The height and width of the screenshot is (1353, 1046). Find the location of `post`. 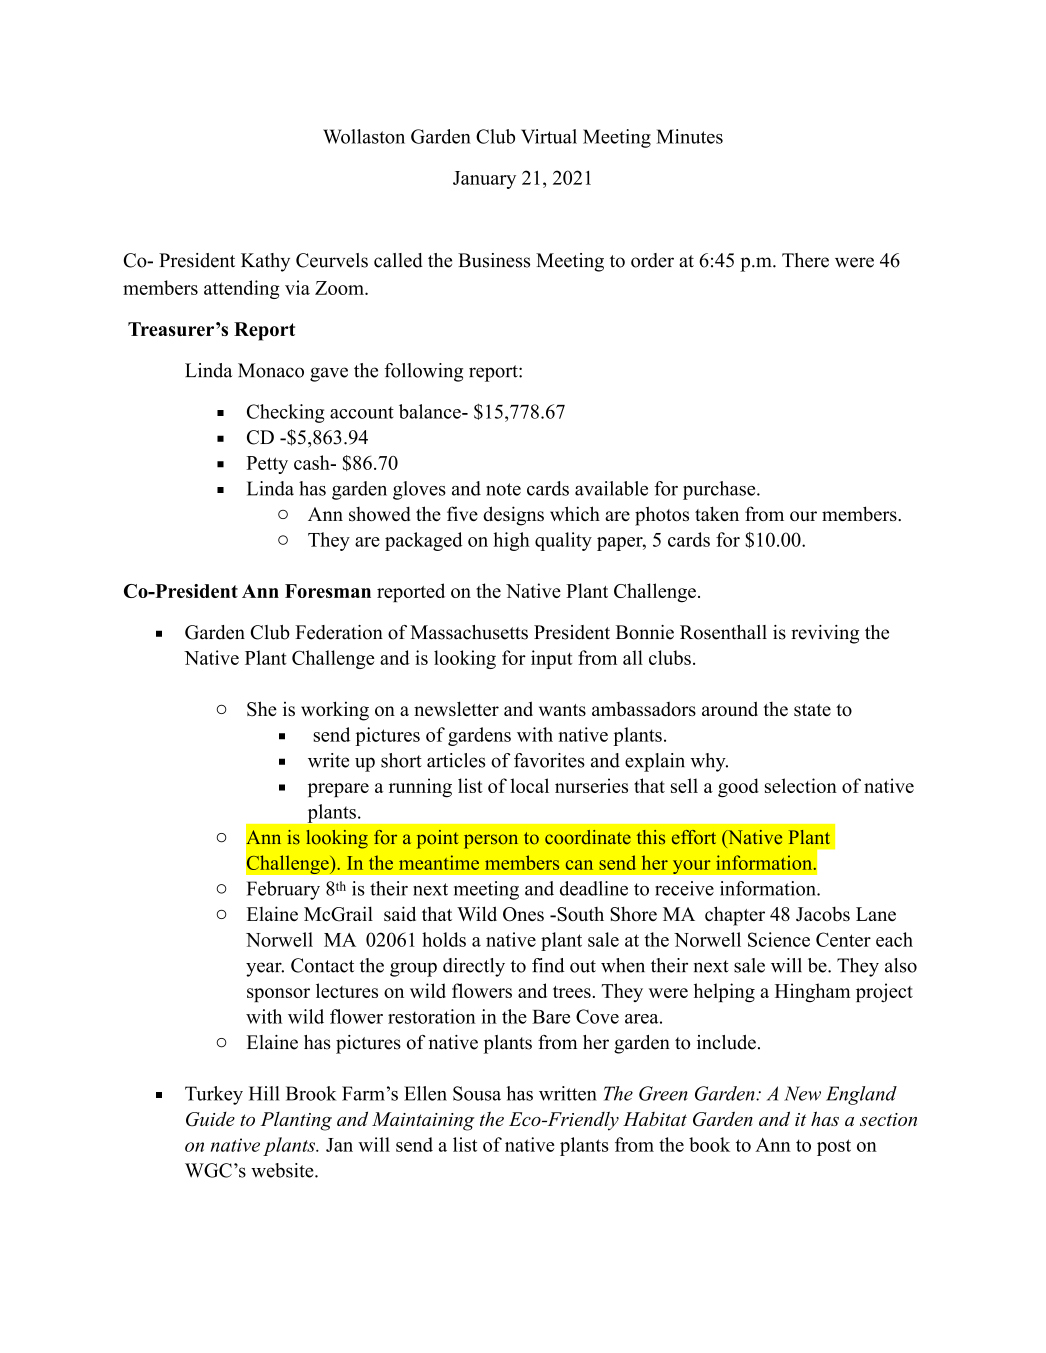

post is located at coordinates (834, 1147).
